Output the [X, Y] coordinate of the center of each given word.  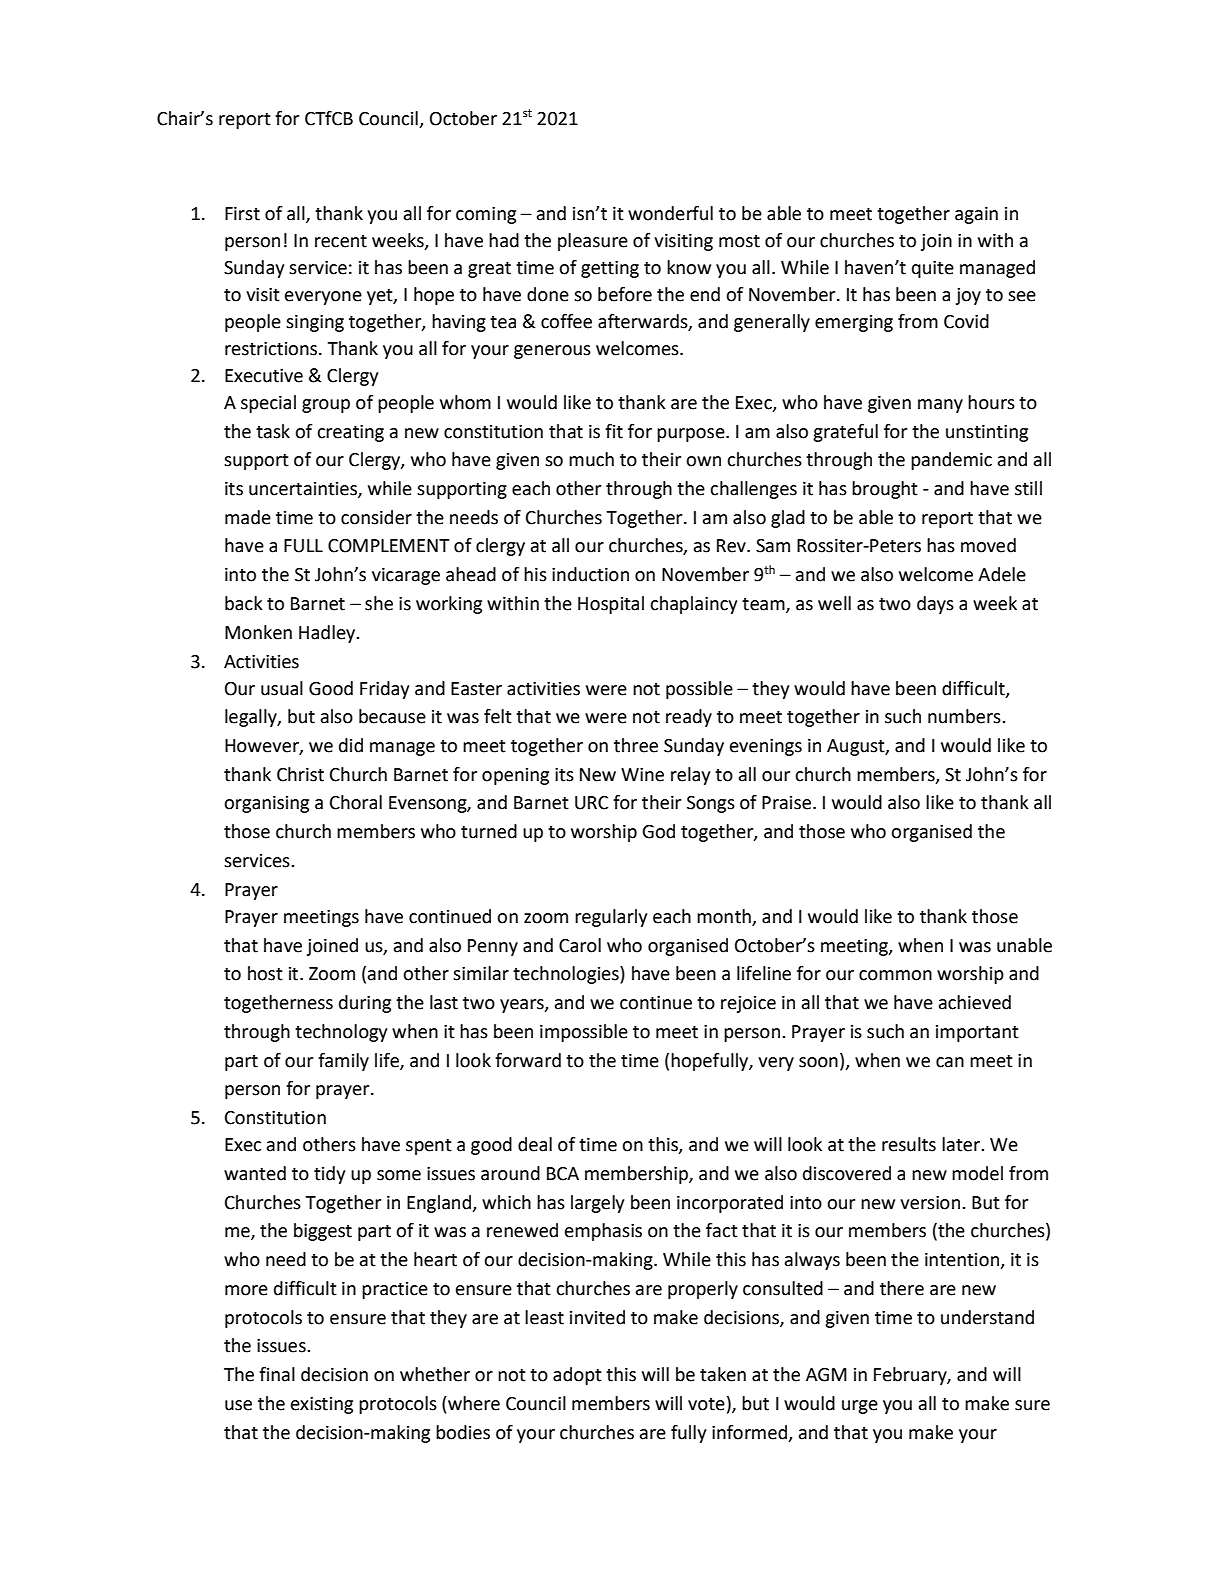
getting [610, 269]
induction [590, 574]
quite [933, 269]
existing [322, 1405]
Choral [356, 802]
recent [341, 241]
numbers [965, 716]
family [343, 1062]
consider [376, 517]
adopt [577, 1376]
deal [535, 1144]
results [909, 1144]
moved [988, 545]
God [658, 831]
